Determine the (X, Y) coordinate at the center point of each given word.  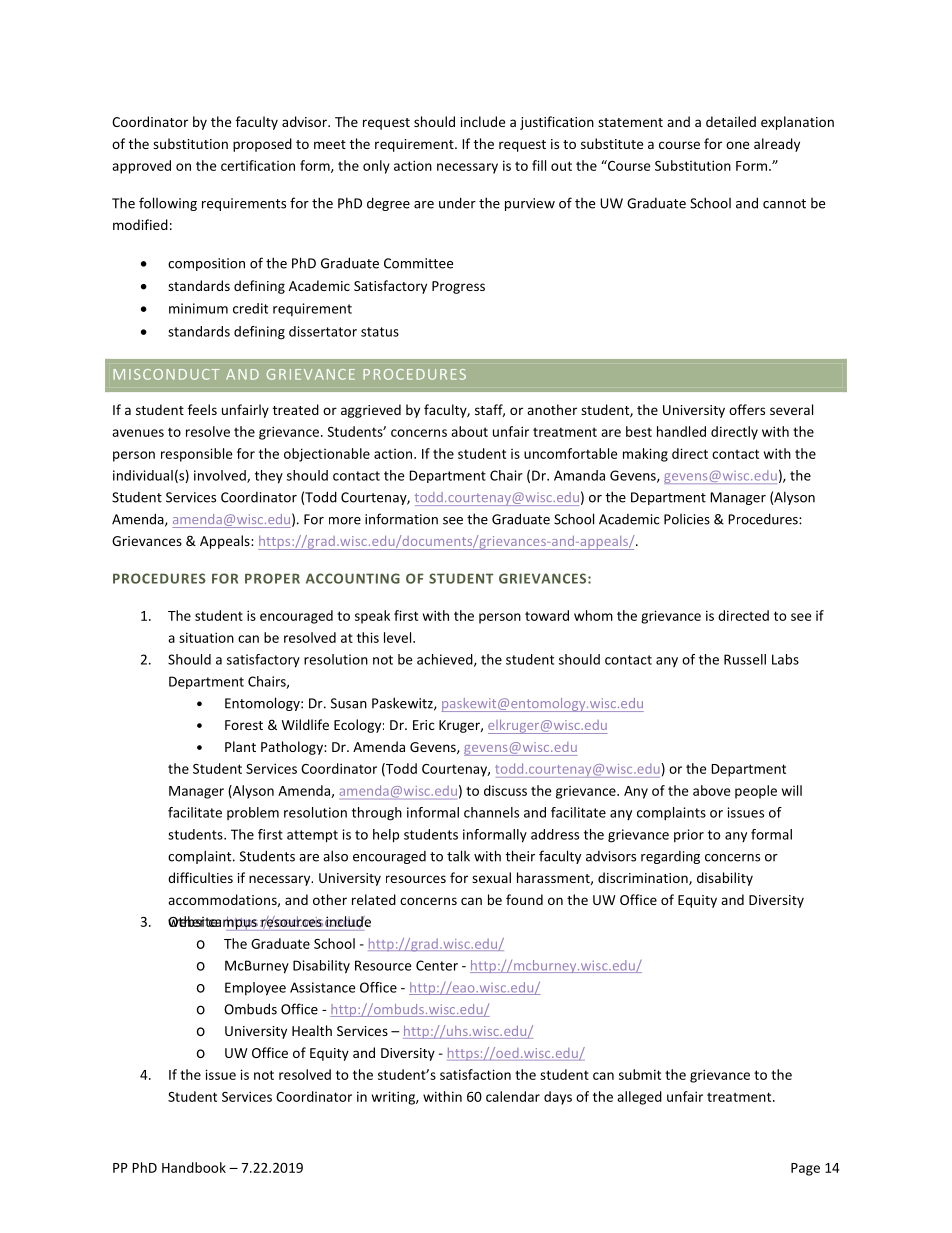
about (469, 431)
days (558, 1098)
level (399, 637)
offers (747, 409)
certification (258, 165)
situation (206, 637)
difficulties (200, 877)
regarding (670, 857)
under (457, 203)
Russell (745, 659)
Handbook (194, 1167)
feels (202, 409)
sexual (491, 877)
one (737, 145)
